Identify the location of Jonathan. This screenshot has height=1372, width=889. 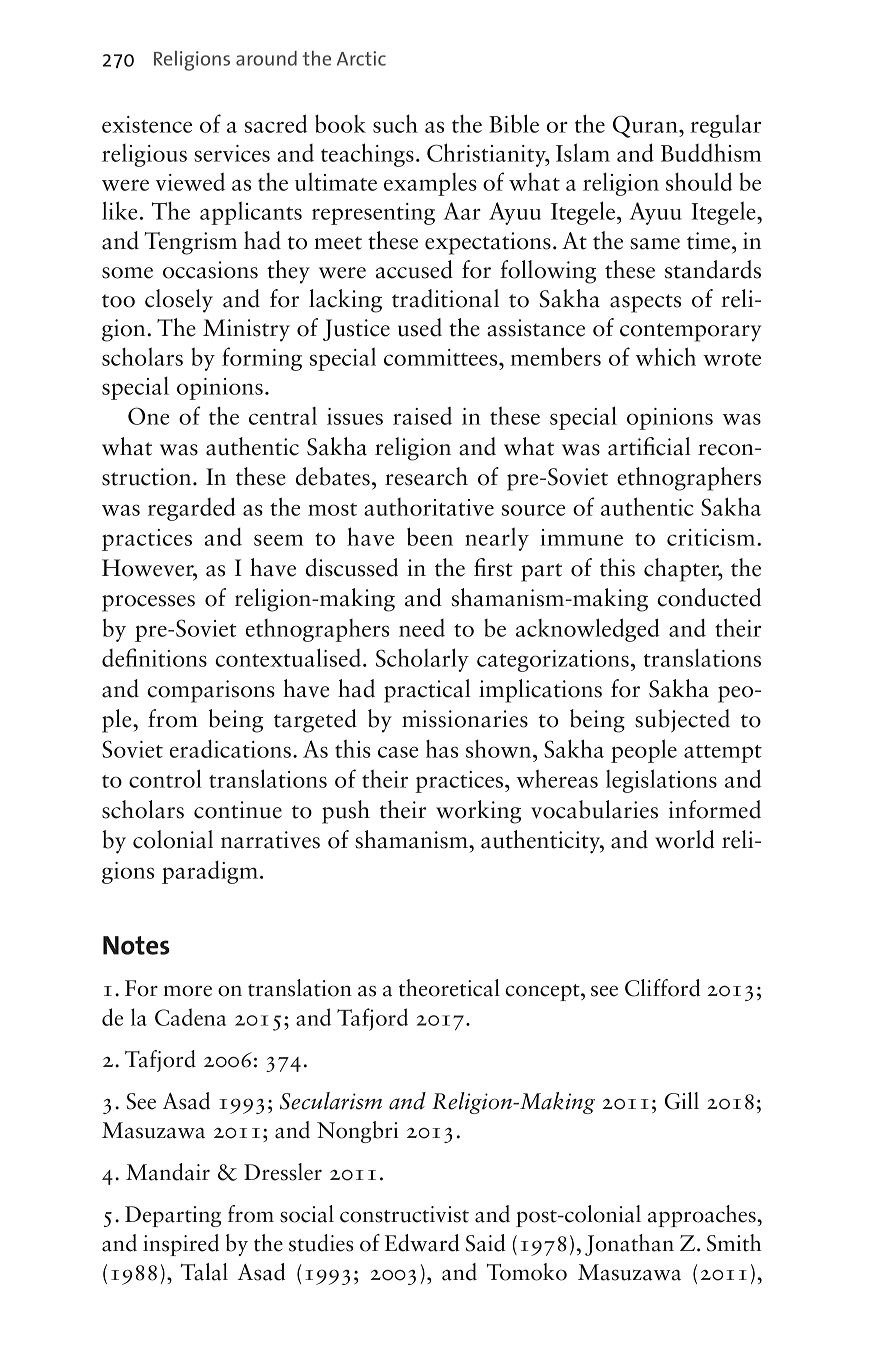
(629, 1245).
